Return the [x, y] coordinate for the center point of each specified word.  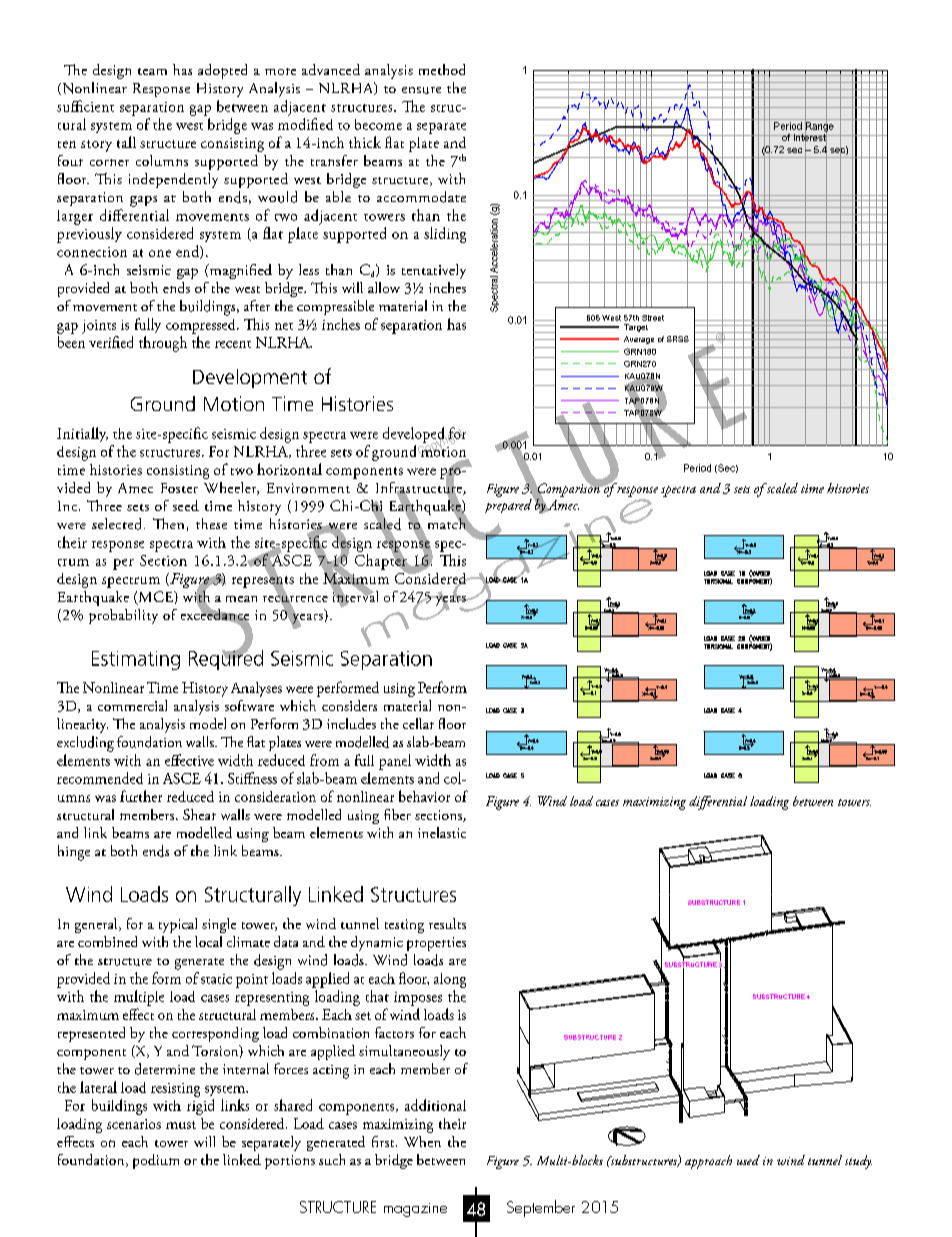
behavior [424, 796]
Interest [810, 138]
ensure [421, 90]
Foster [179, 488]
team [152, 71]
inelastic [442, 832]
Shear [199, 814]
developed [415, 436]
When [422, 1141]
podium [156, 1161]
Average [639, 340]
